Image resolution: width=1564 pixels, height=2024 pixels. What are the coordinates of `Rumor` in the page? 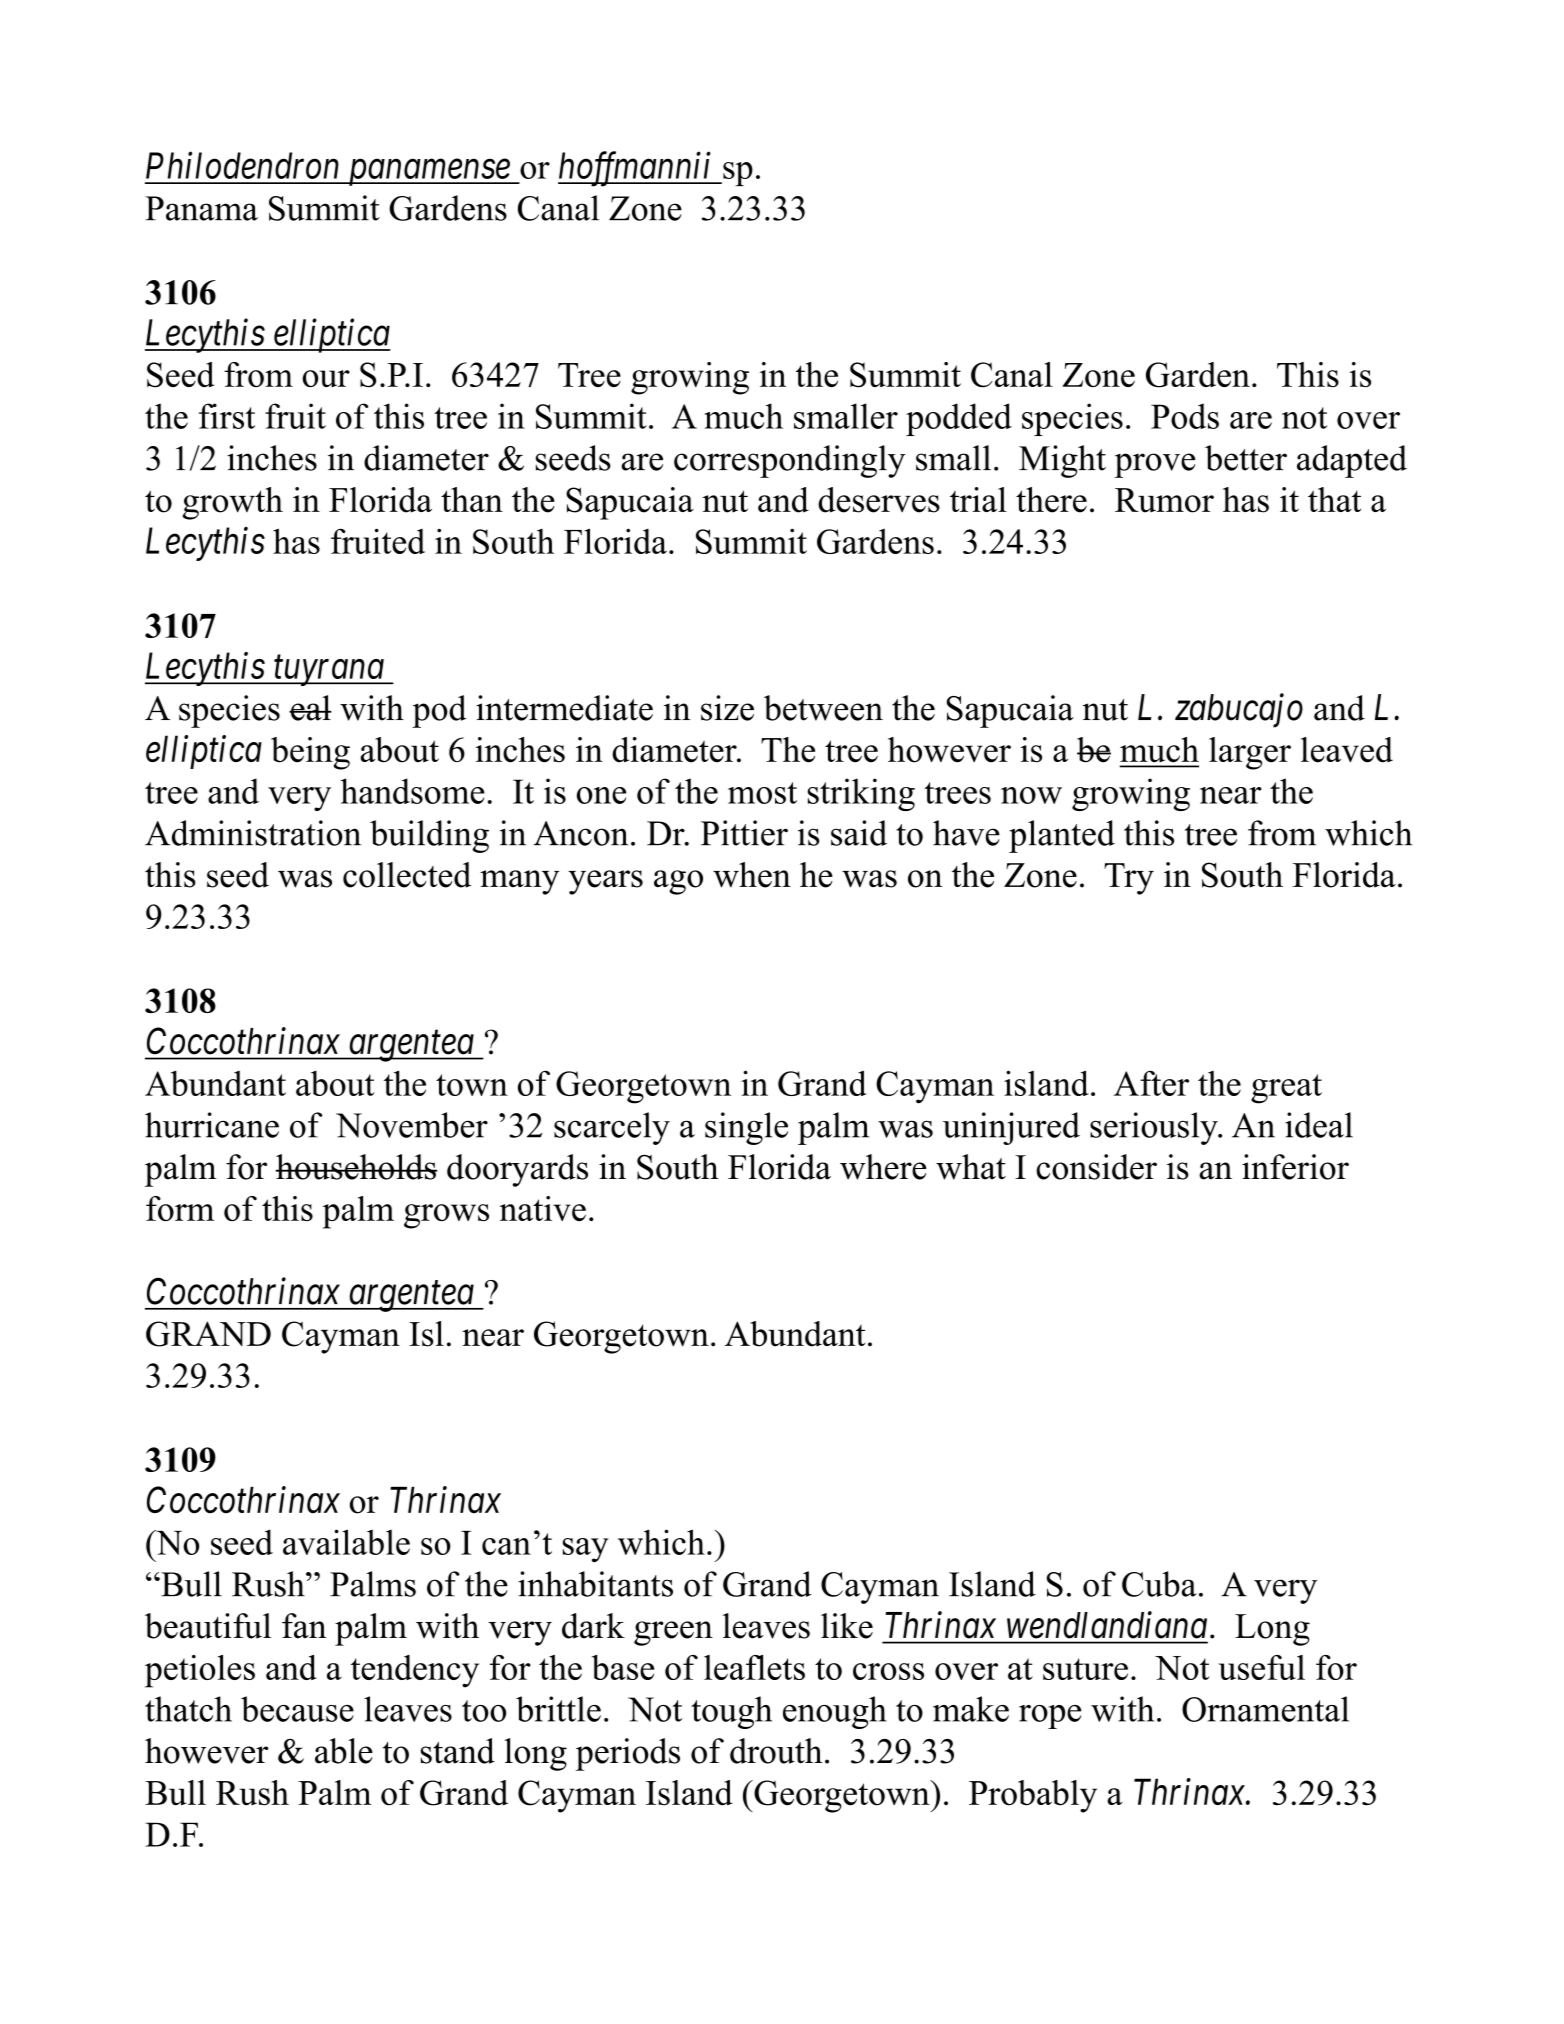 It's located at (1164, 500).
